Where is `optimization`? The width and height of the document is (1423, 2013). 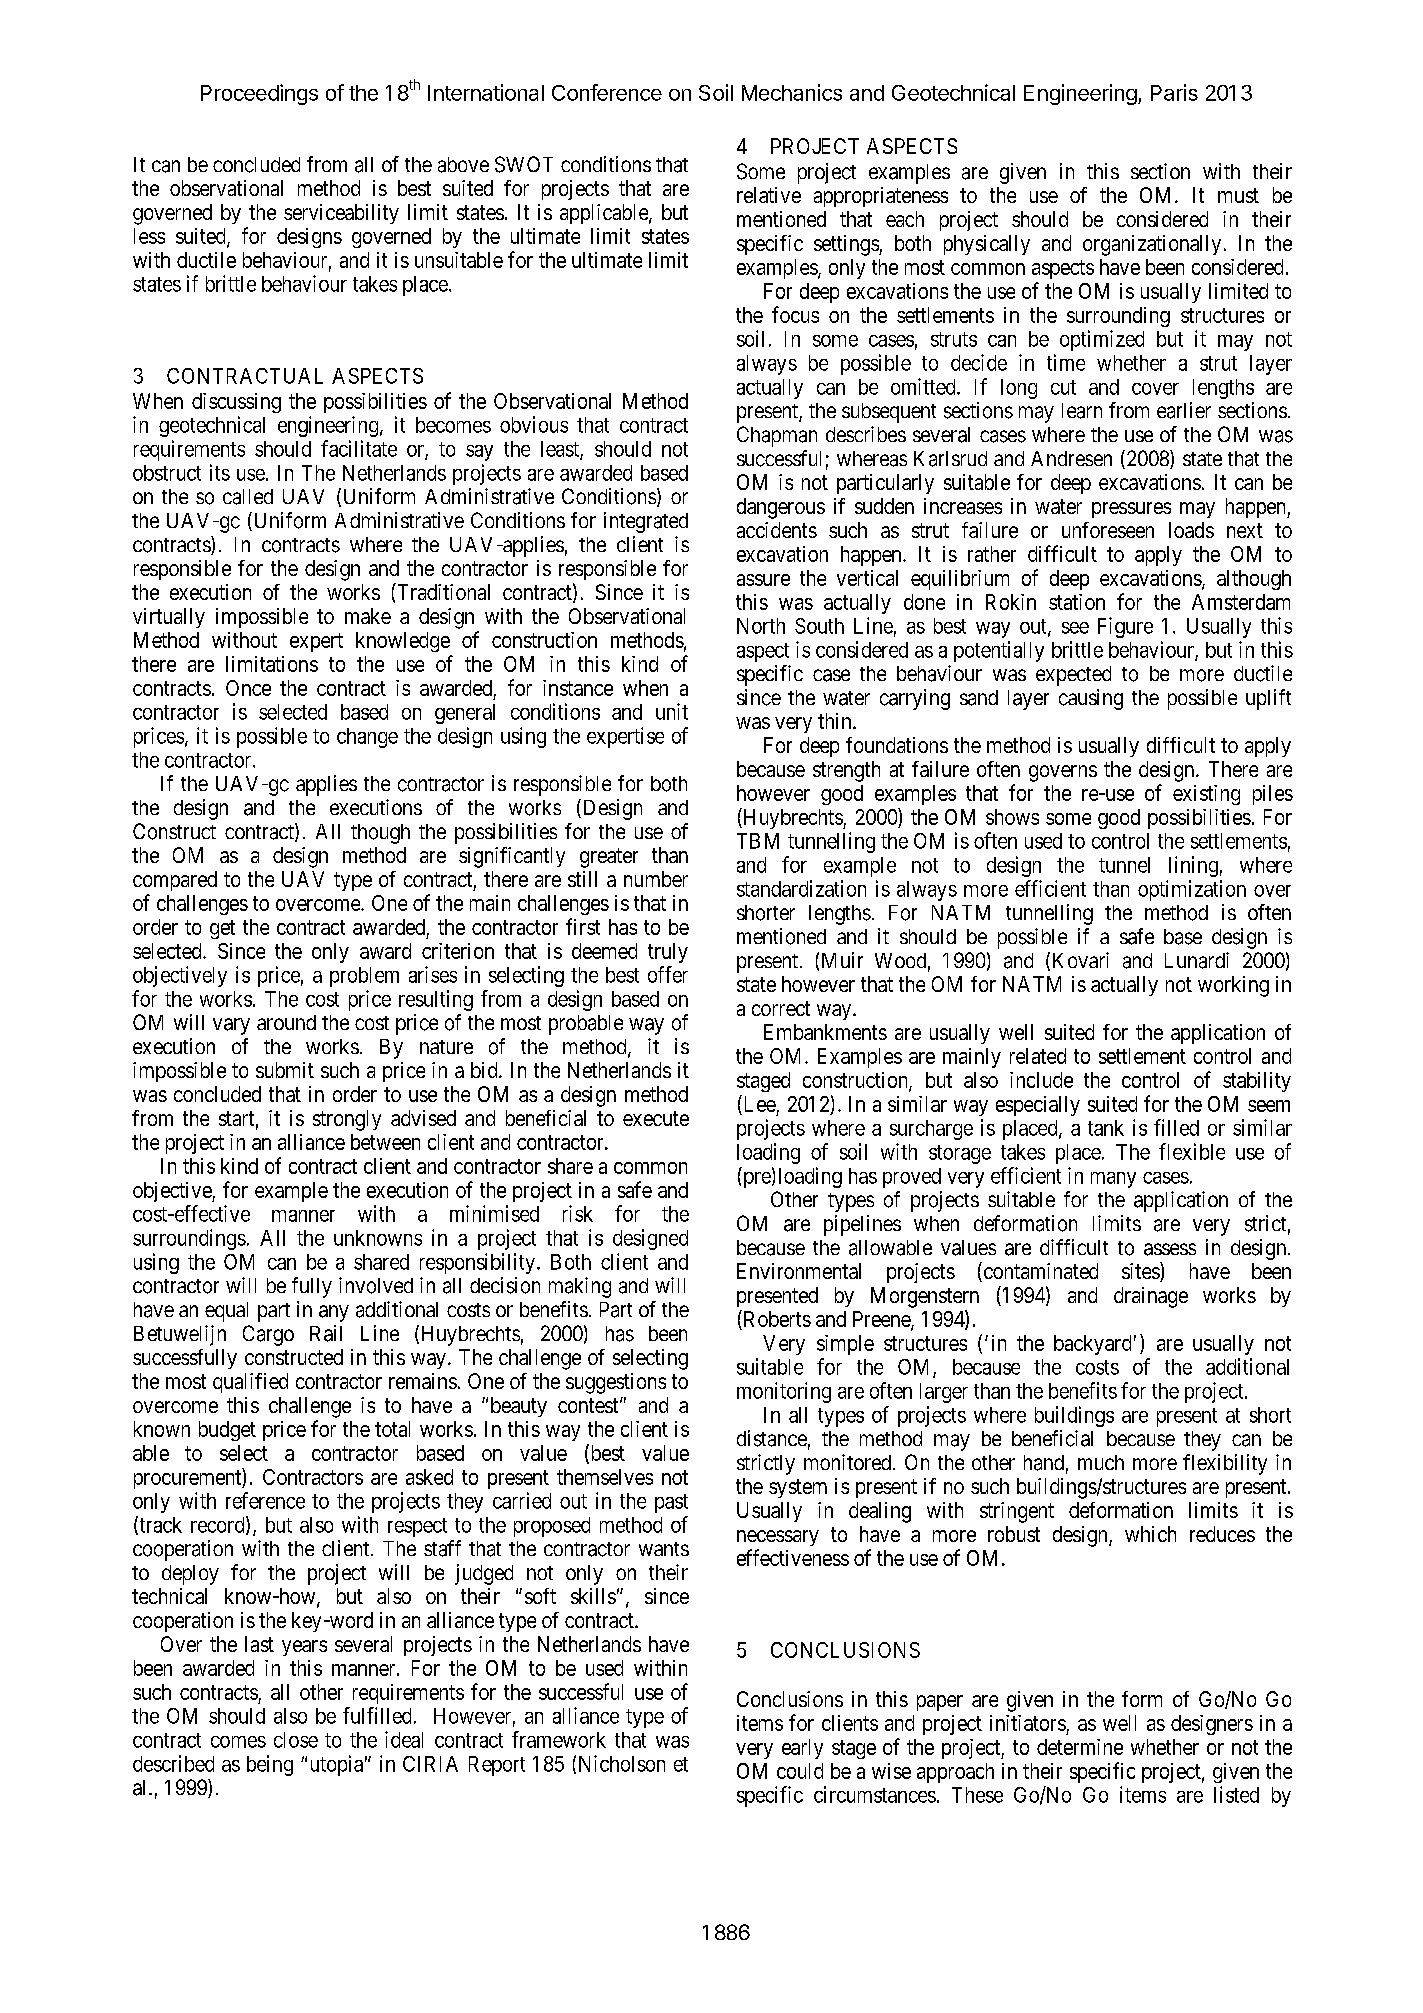
optimization is located at coordinates (1192, 890).
